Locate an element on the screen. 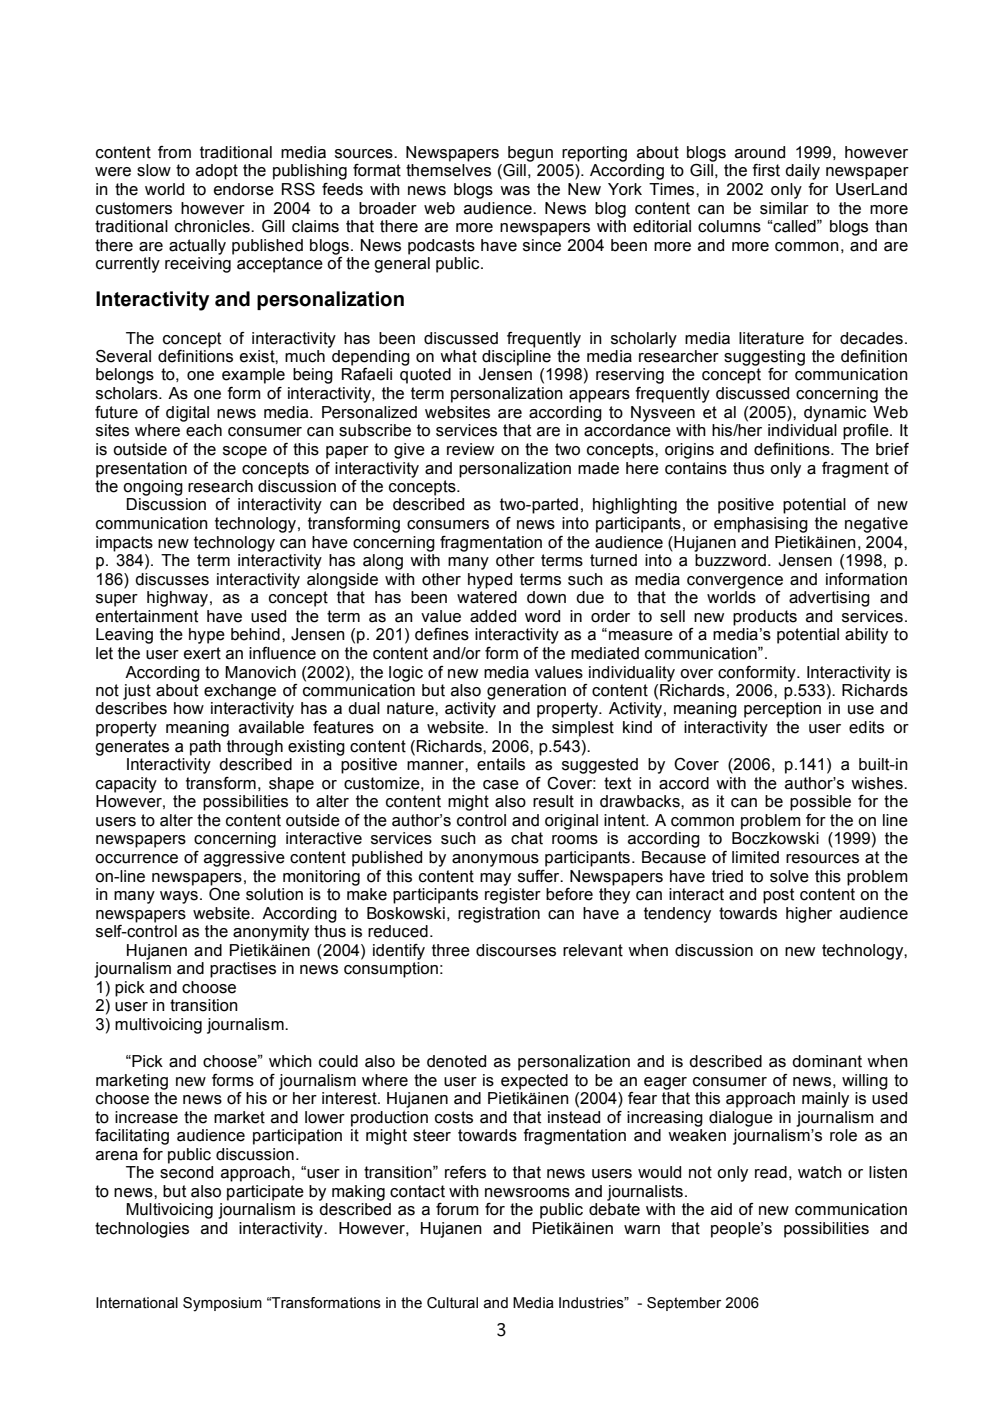 The width and height of the screenshot is (1004, 1420). registration is located at coordinates (499, 915).
